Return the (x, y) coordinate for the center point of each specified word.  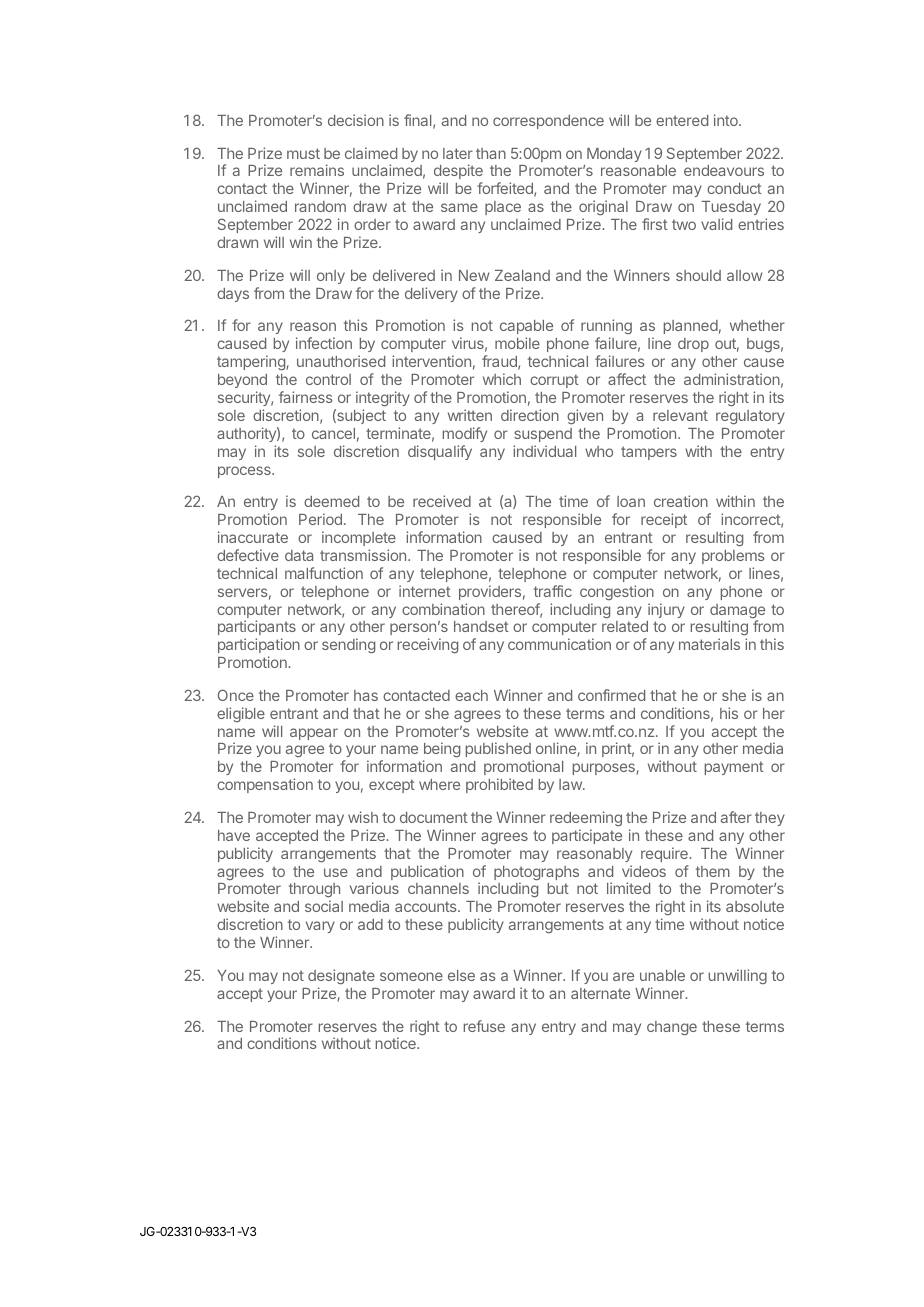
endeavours (724, 170)
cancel (333, 433)
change (672, 1028)
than (491, 153)
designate (341, 976)
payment (734, 768)
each (471, 695)
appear (314, 734)
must (303, 153)
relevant (680, 415)
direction (530, 415)
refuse (484, 1026)
